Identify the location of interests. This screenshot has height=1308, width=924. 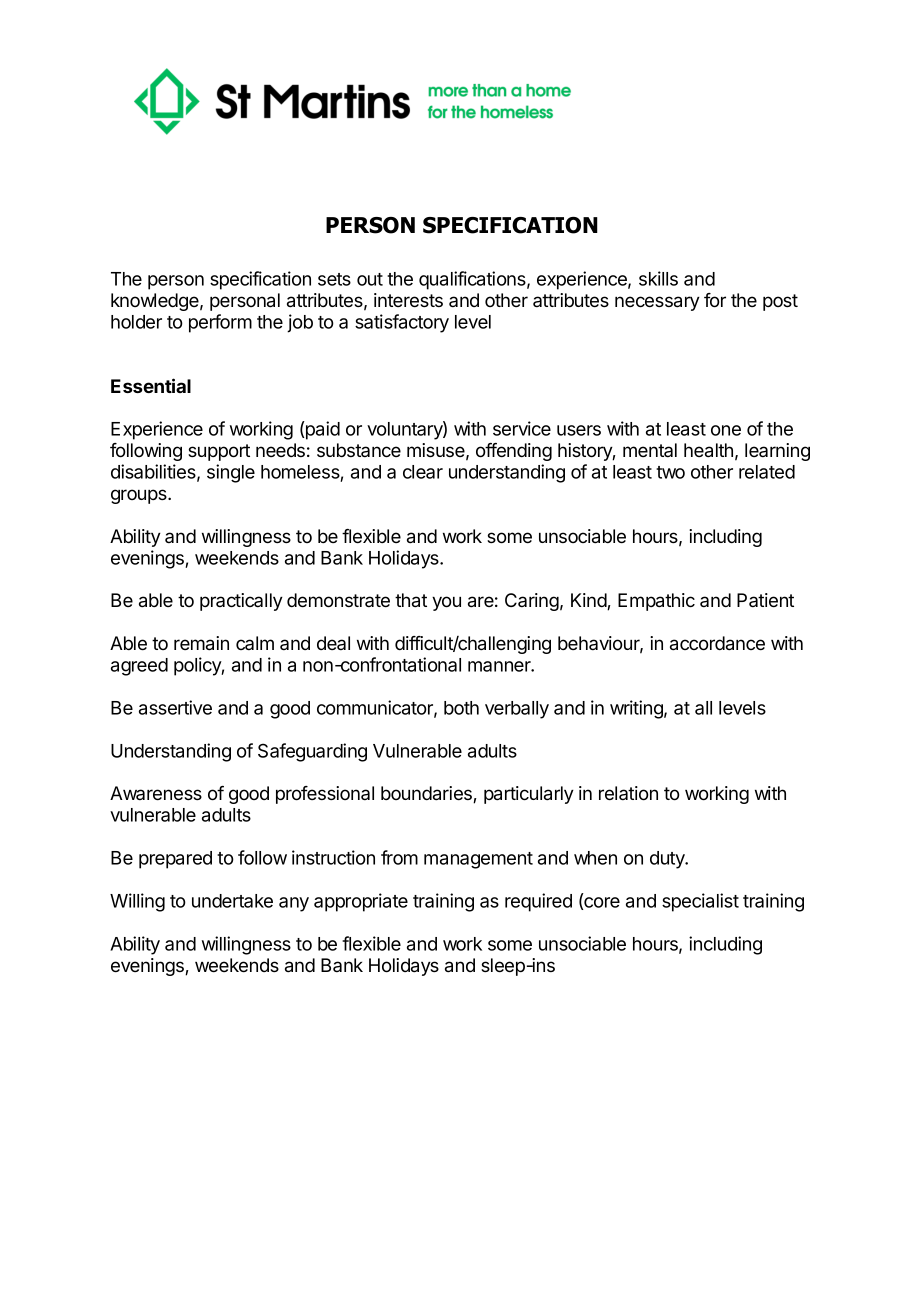
(408, 300).
